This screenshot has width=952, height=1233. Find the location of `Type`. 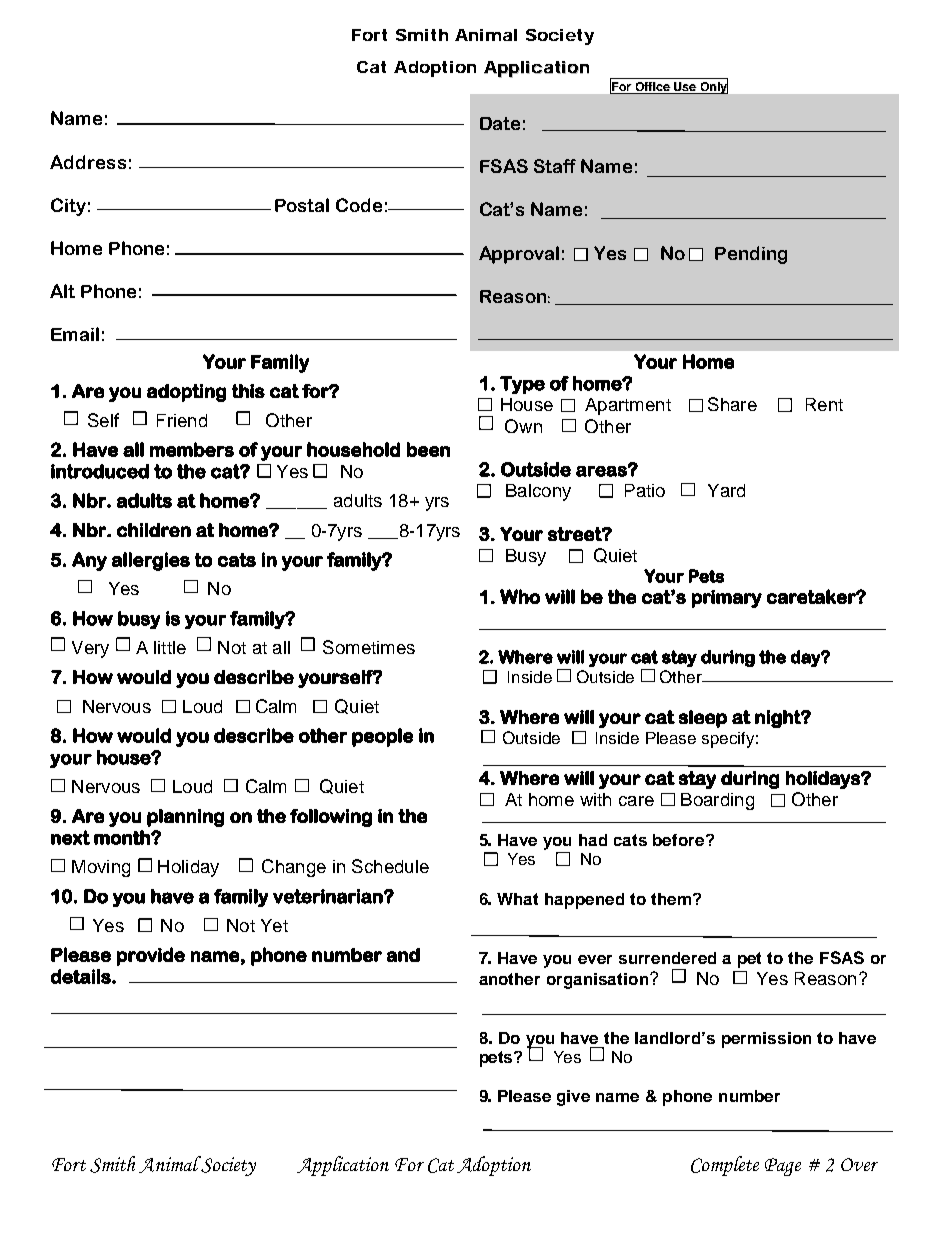

Type is located at coordinates (522, 385).
